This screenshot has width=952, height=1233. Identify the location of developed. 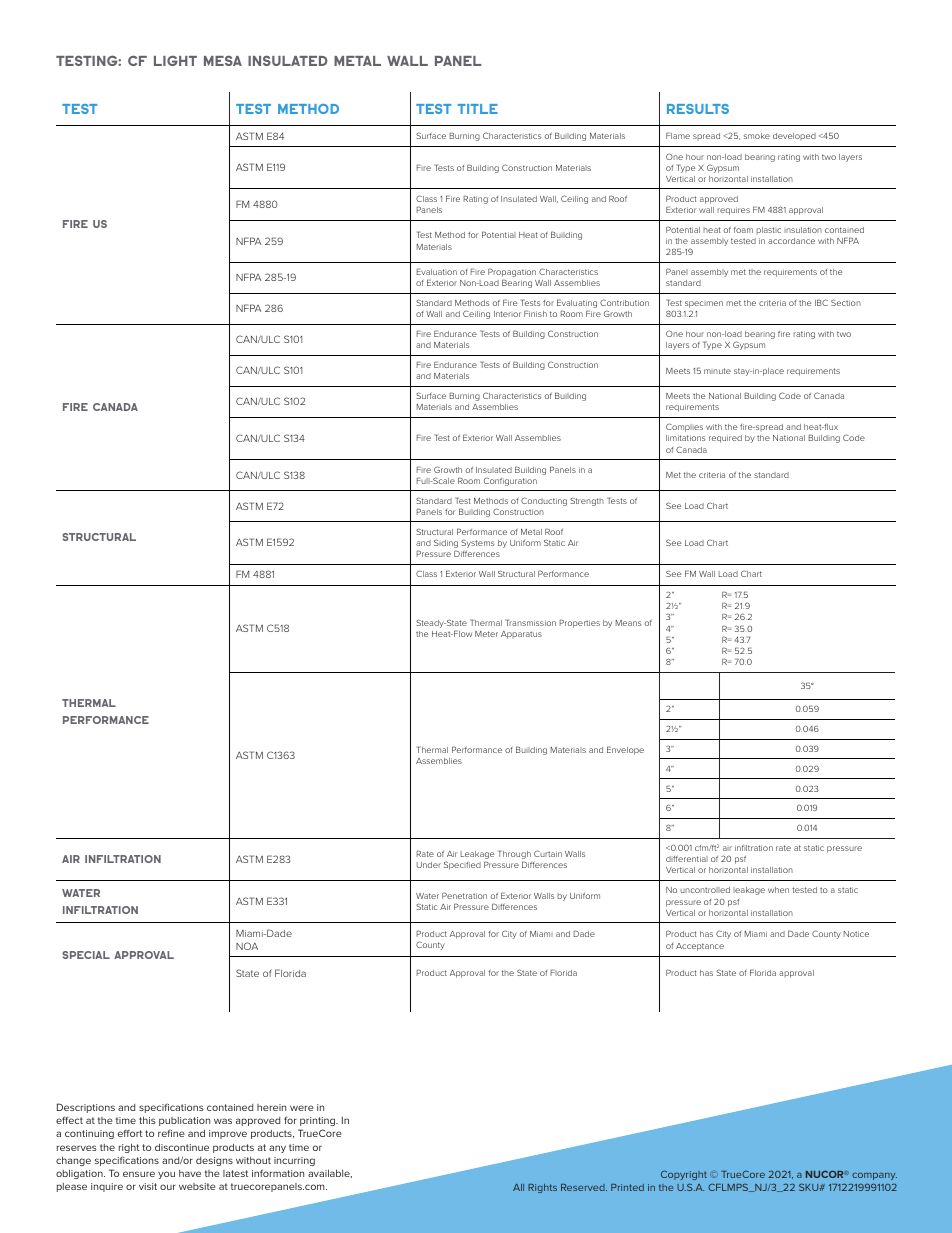
(794, 136).
